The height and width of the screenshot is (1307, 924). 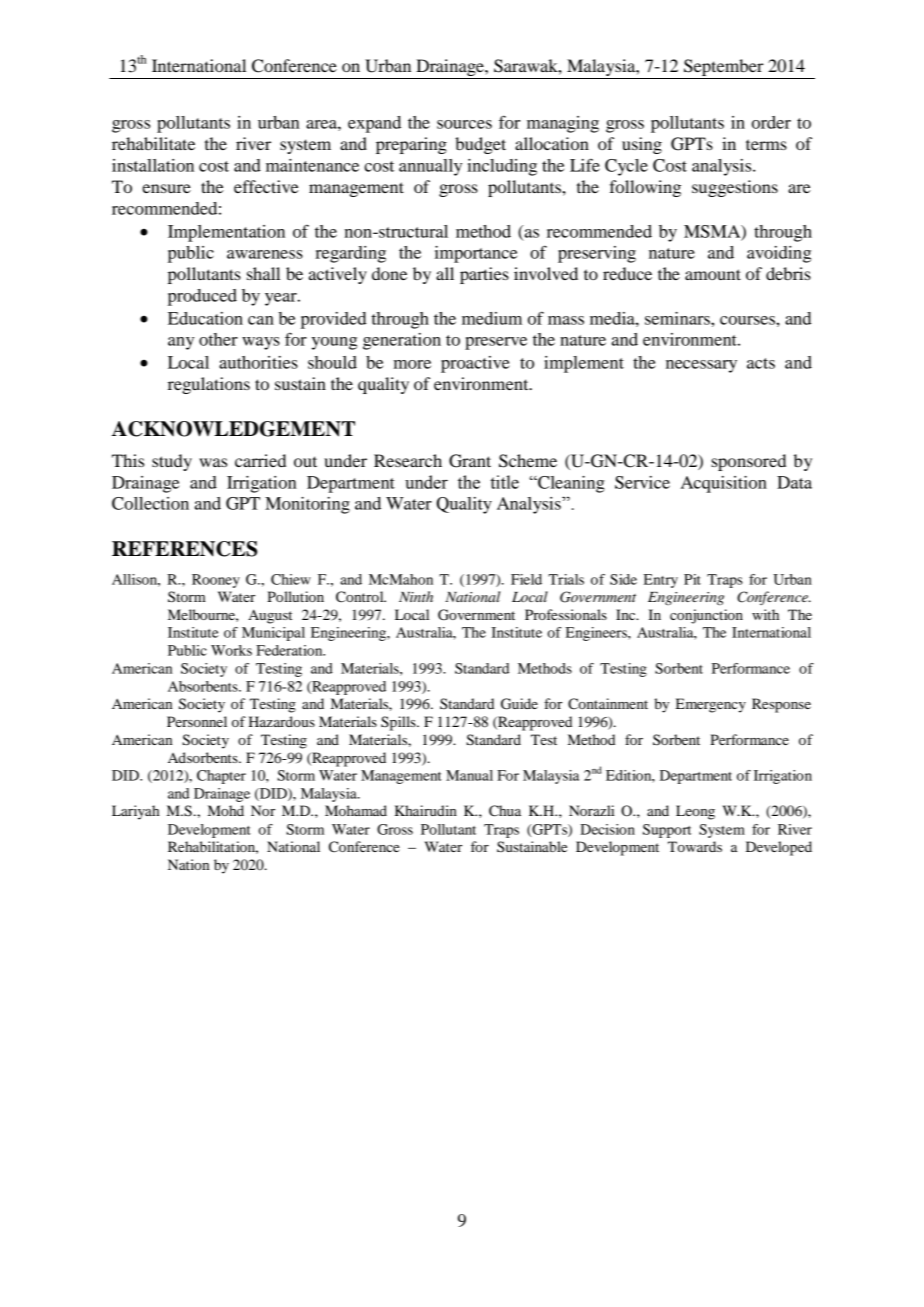 What do you see at coordinates (748, 462) in the screenshot?
I see `sponsored` at bounding box center [748, 462].
